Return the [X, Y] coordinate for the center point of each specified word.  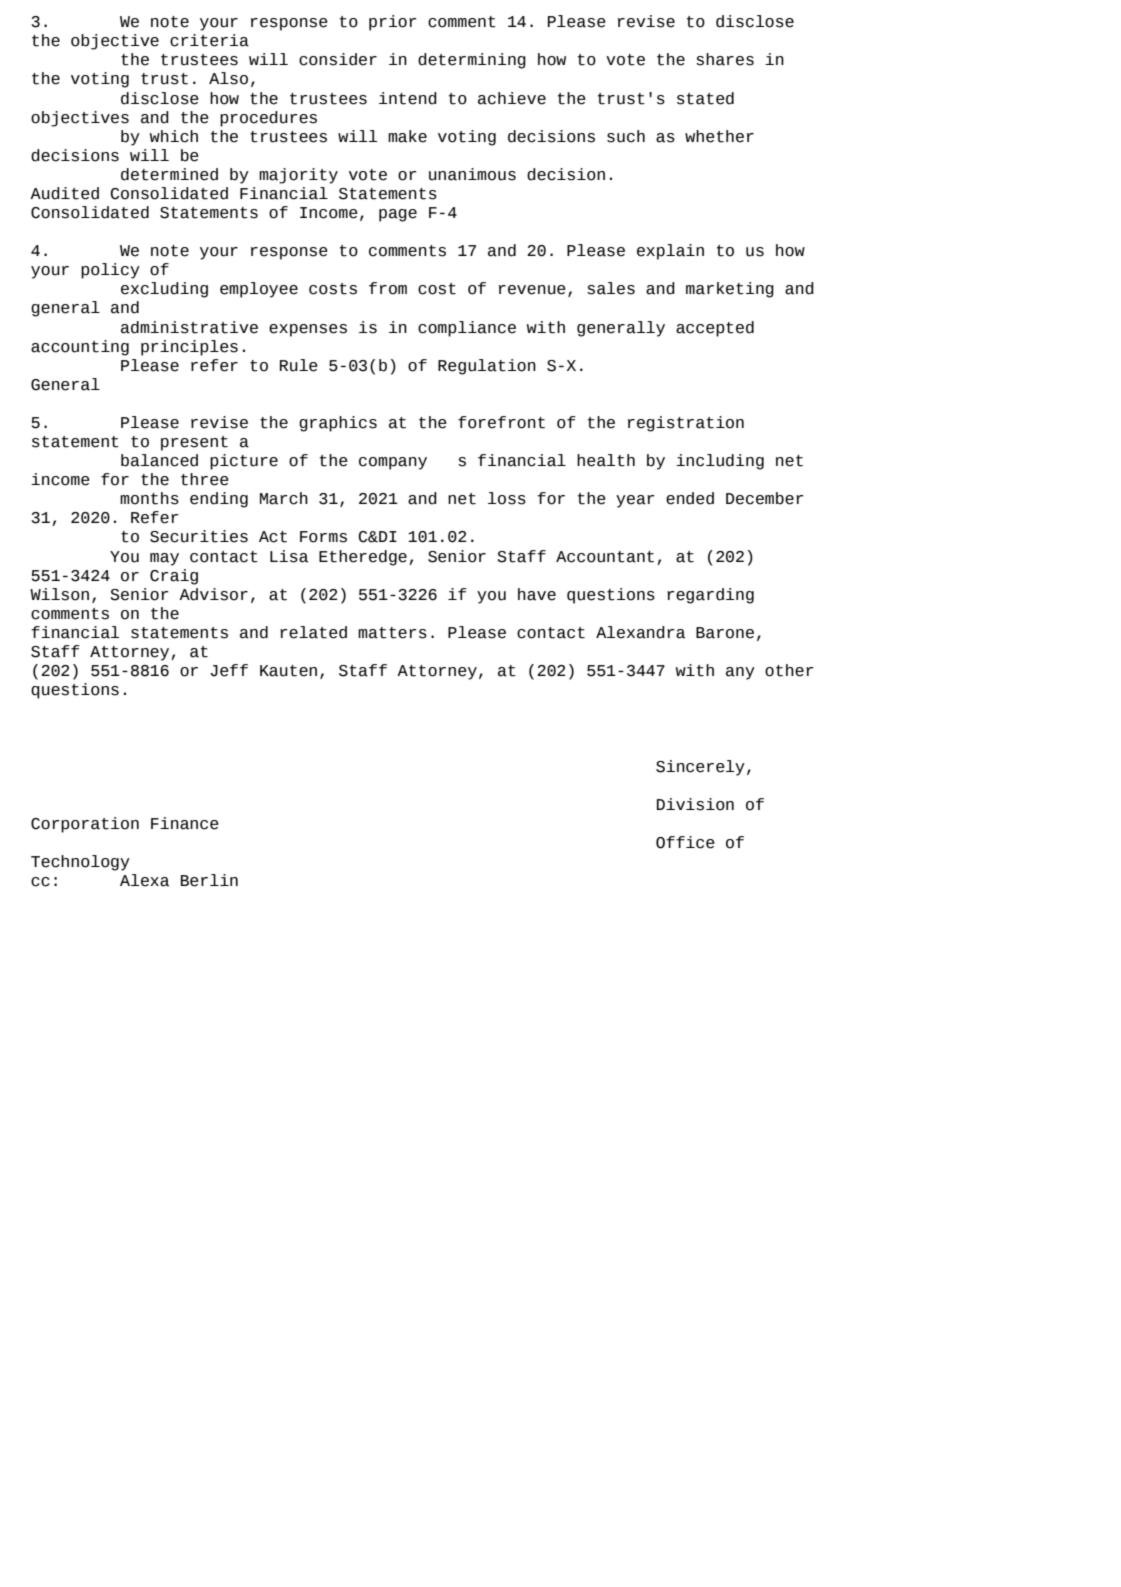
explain [670, 252]
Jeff [229, 670]
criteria [209, 40]
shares [725, 59]
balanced [159, 460]
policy [110, 271]
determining [472, 61]
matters [392, 633]
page [398, 215]
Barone [725, 633]
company [393, 463]
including [720, 462]
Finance [185, 823]
